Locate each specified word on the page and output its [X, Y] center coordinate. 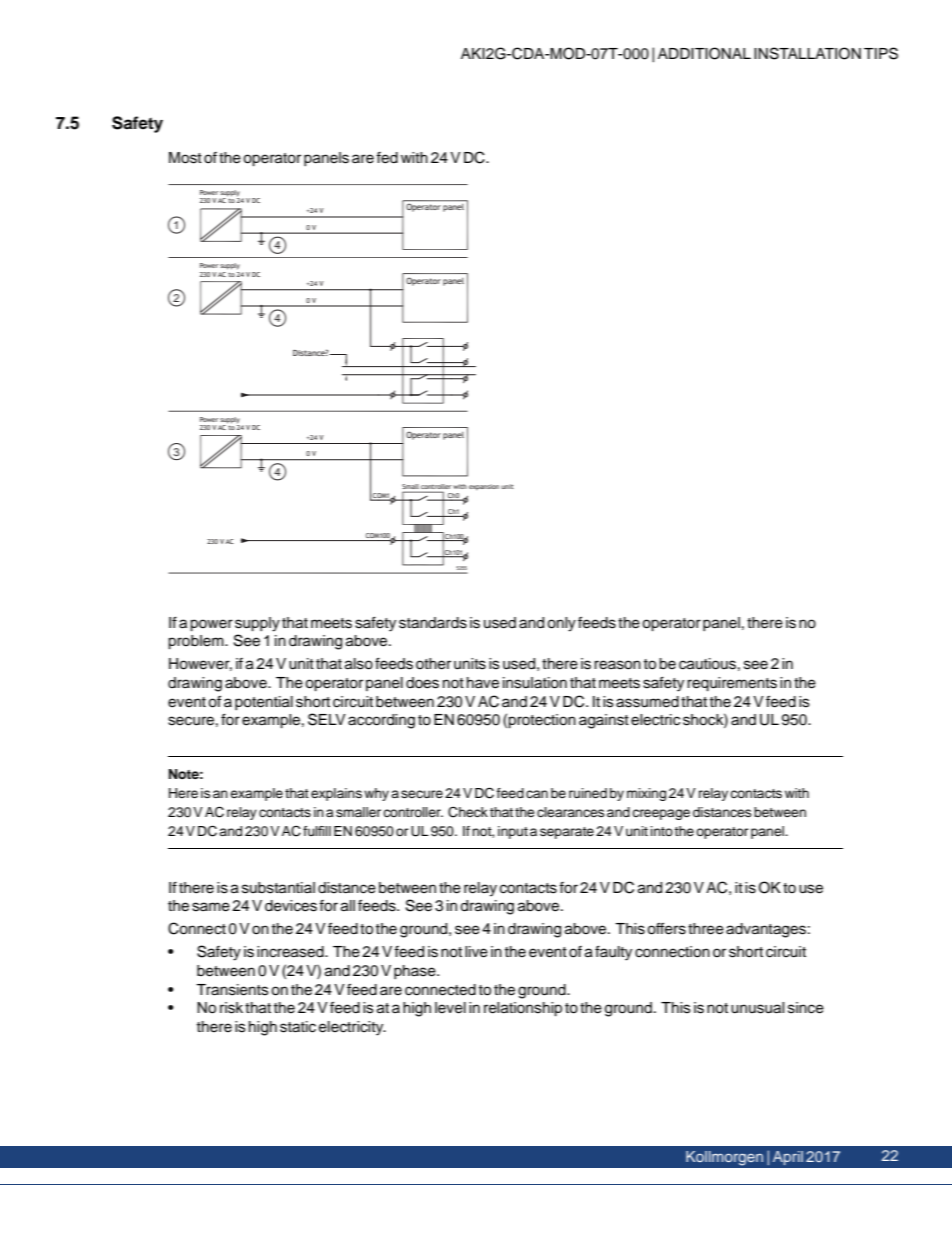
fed [387, 158]
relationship [523, 1009]
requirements [732, 684]
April [788, 1158]
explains [336, 794]
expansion [484, 487]
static [298, 1027]
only [561, 624]
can [537, 794]
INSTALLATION [807, 53]
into [662, 831]
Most [185, 158]
